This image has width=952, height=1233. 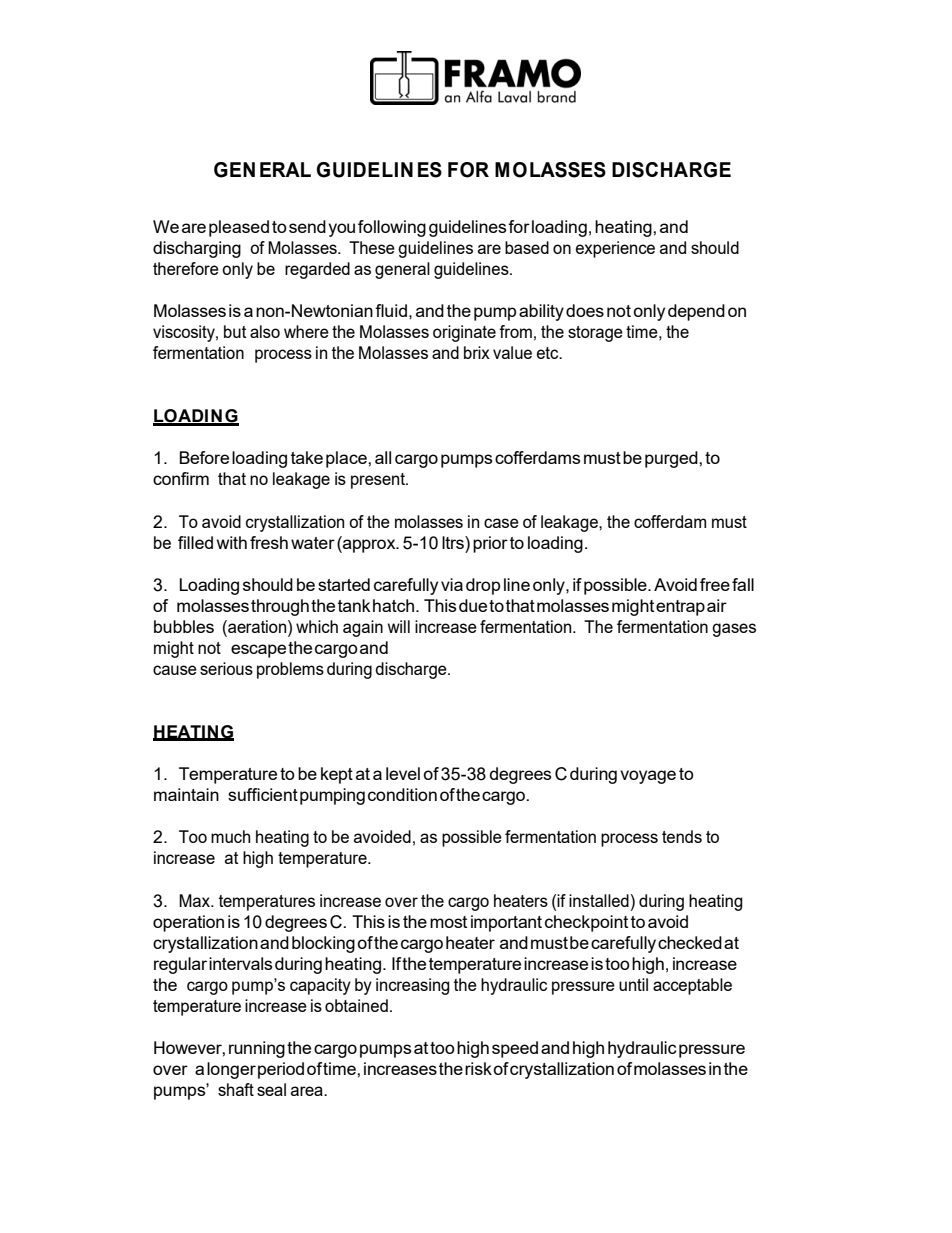 What do you see at coordinates (527, 247) in the image?
I see `based` at bounding box center [527, 247].
